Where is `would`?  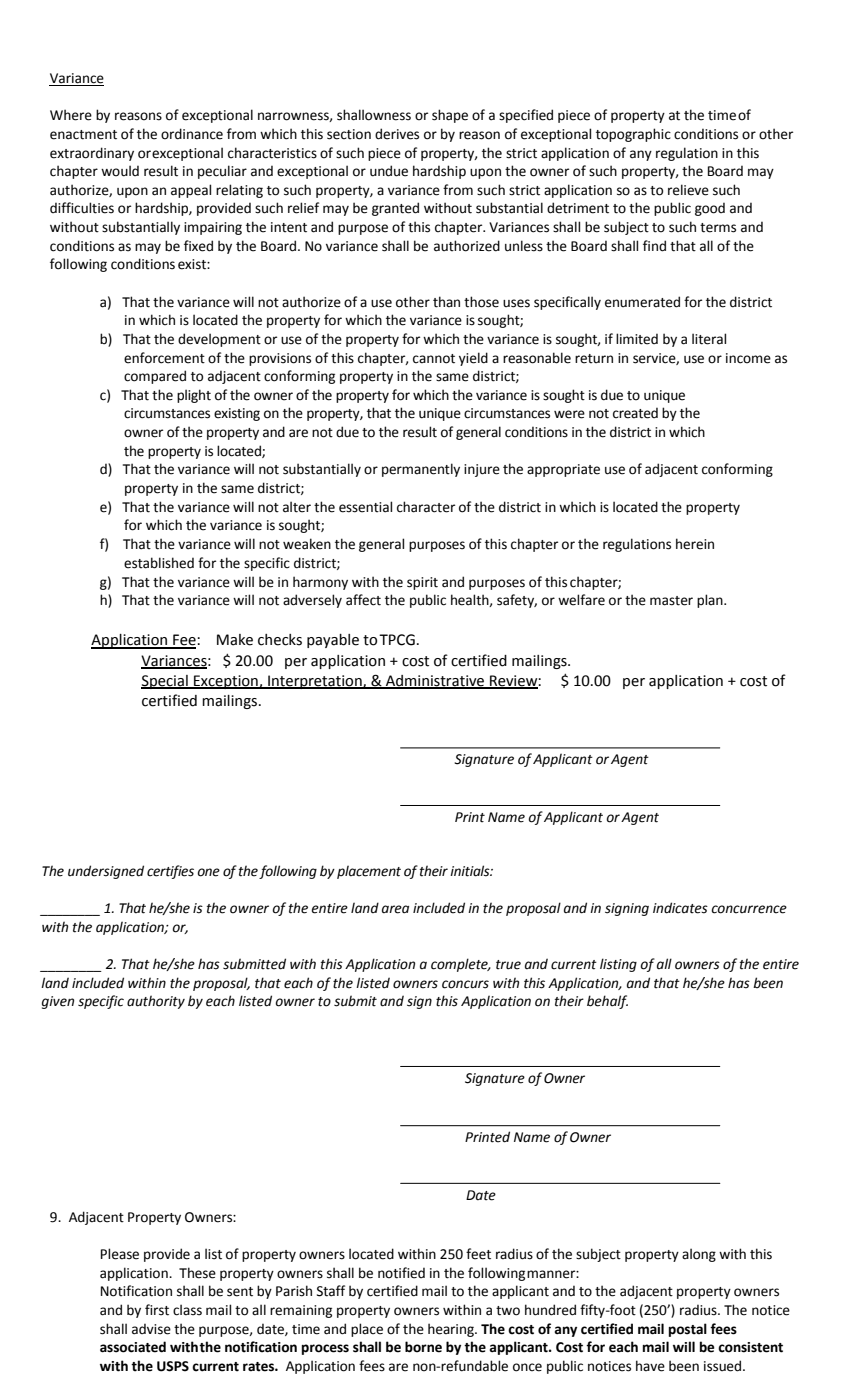
would is located at coordinates (120, 171).
